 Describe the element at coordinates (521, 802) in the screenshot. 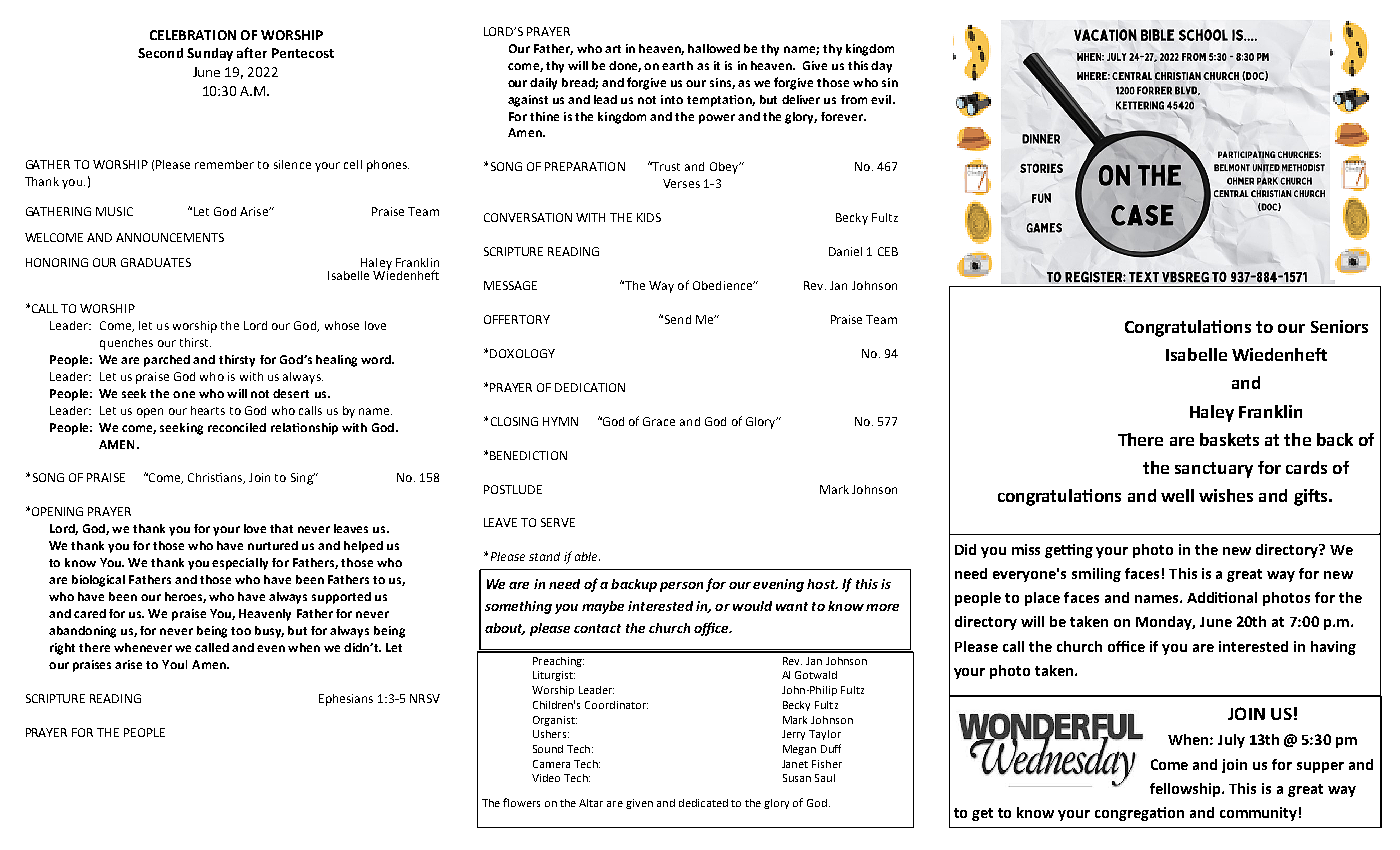

I see `flowers` at that location.
